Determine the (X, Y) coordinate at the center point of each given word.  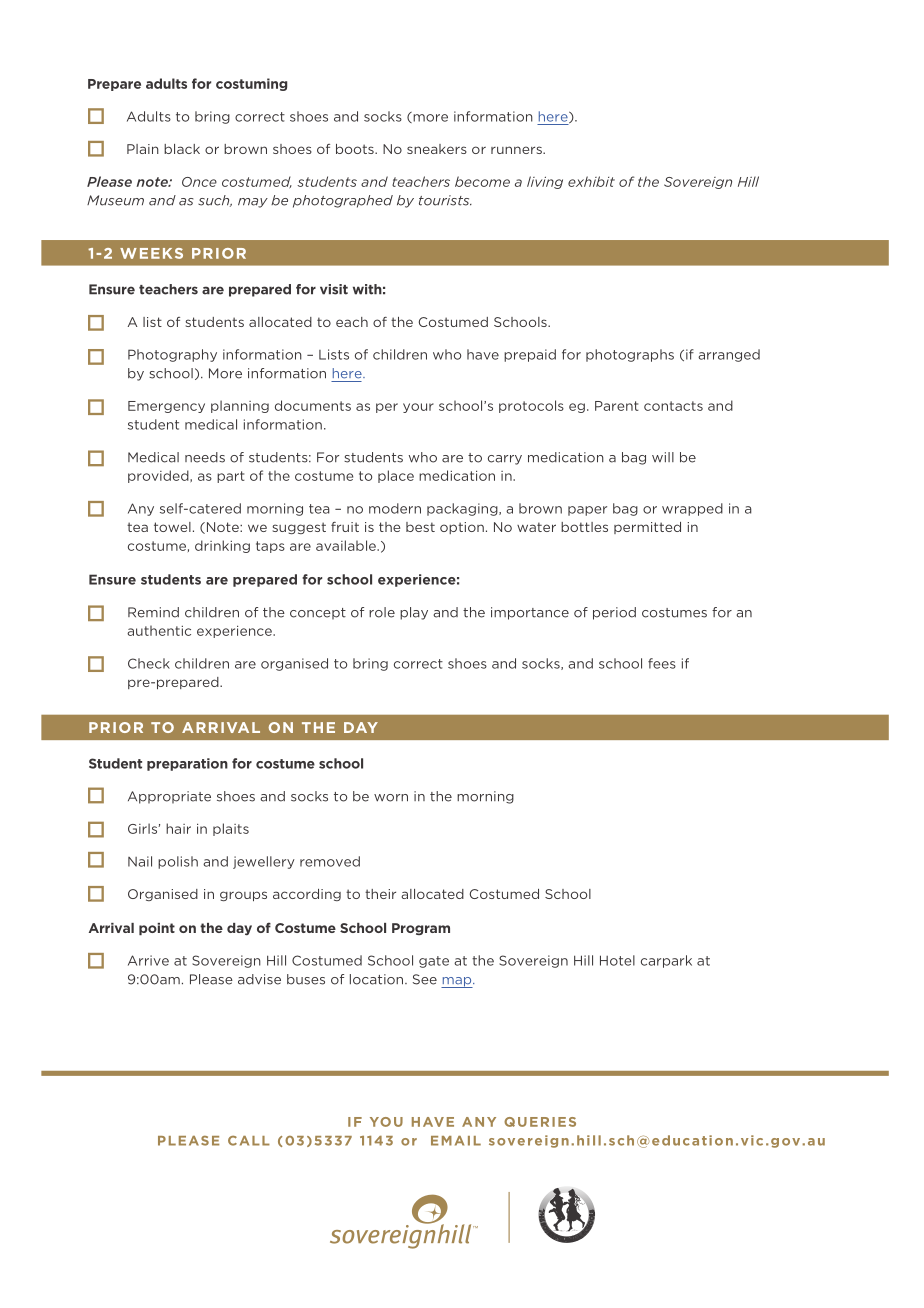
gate (434, 962)
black (182, 149)
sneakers (437, 149)
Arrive (148, 960)
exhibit (591, 181)
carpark (666, 961)
